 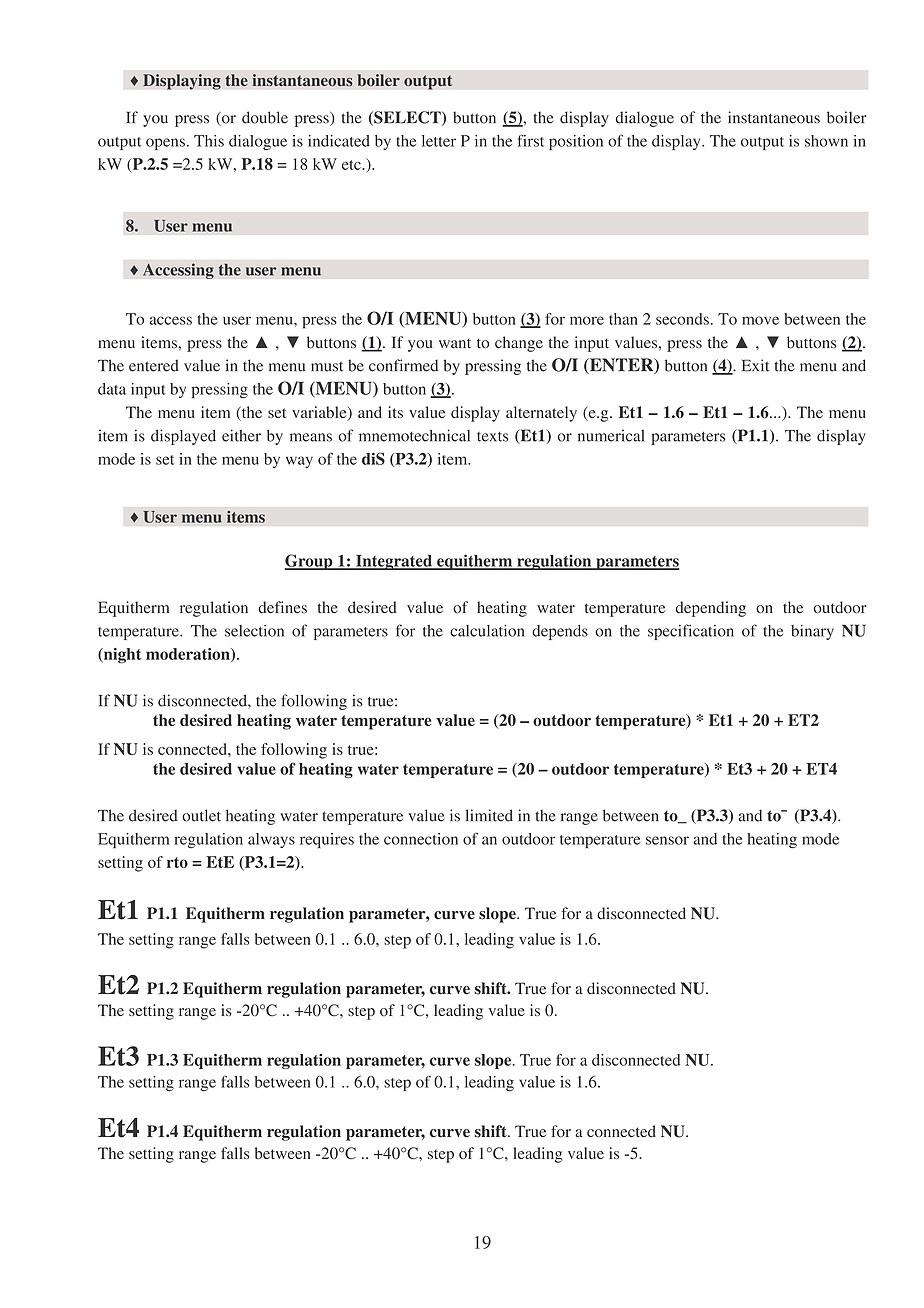 I want to click on texts, so click(x=493, y=437).
